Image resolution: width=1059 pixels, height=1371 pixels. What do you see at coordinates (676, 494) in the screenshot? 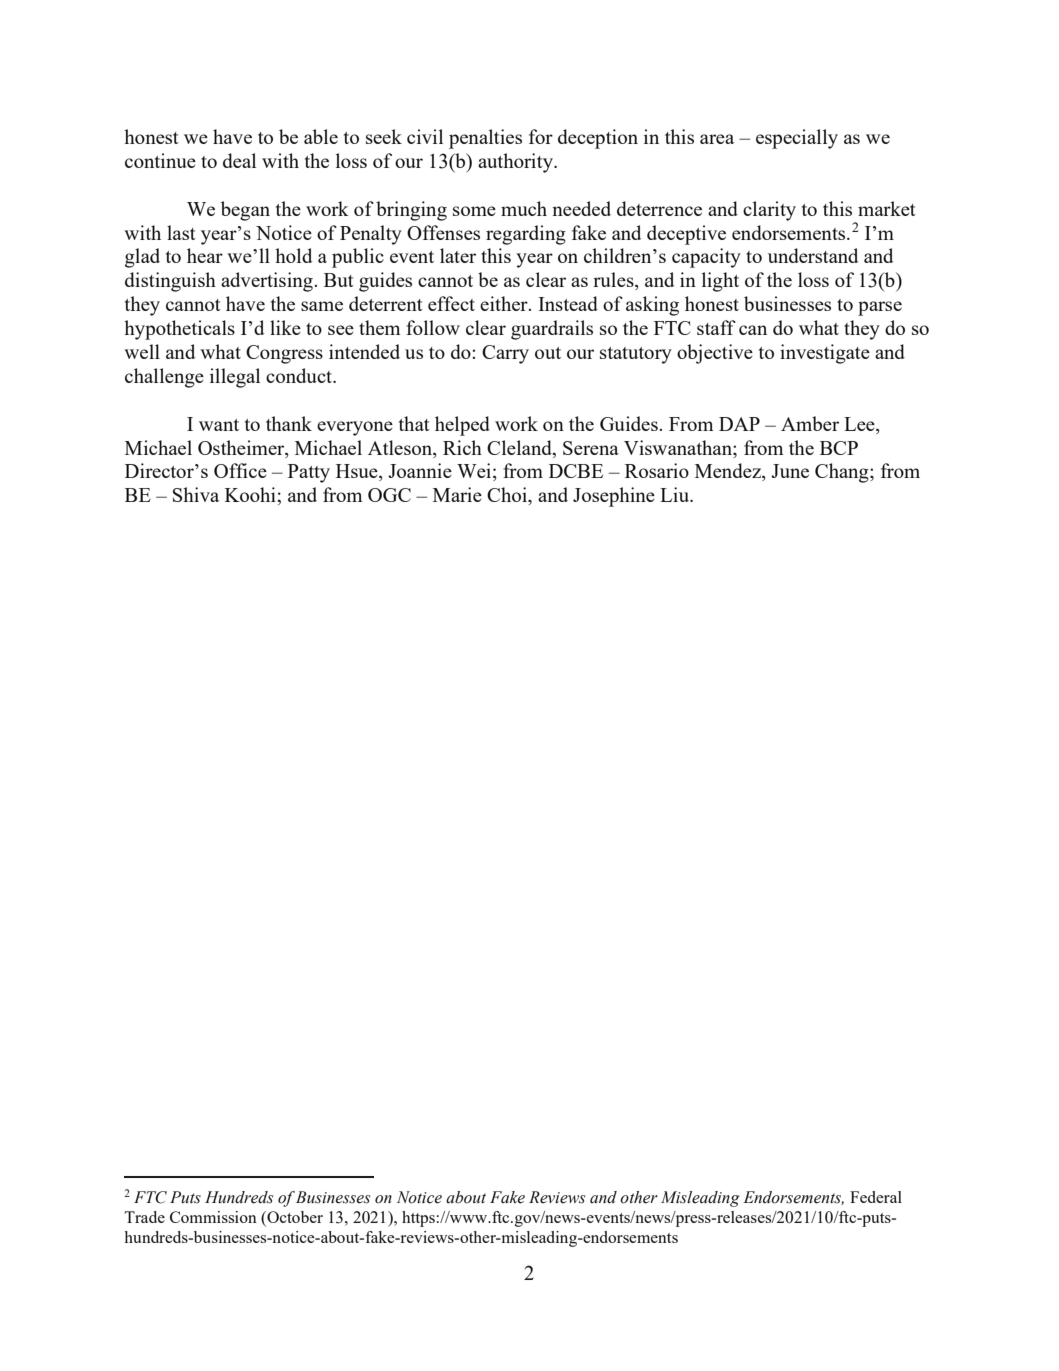
I see `Liu` at bounding box center [676, 494].
